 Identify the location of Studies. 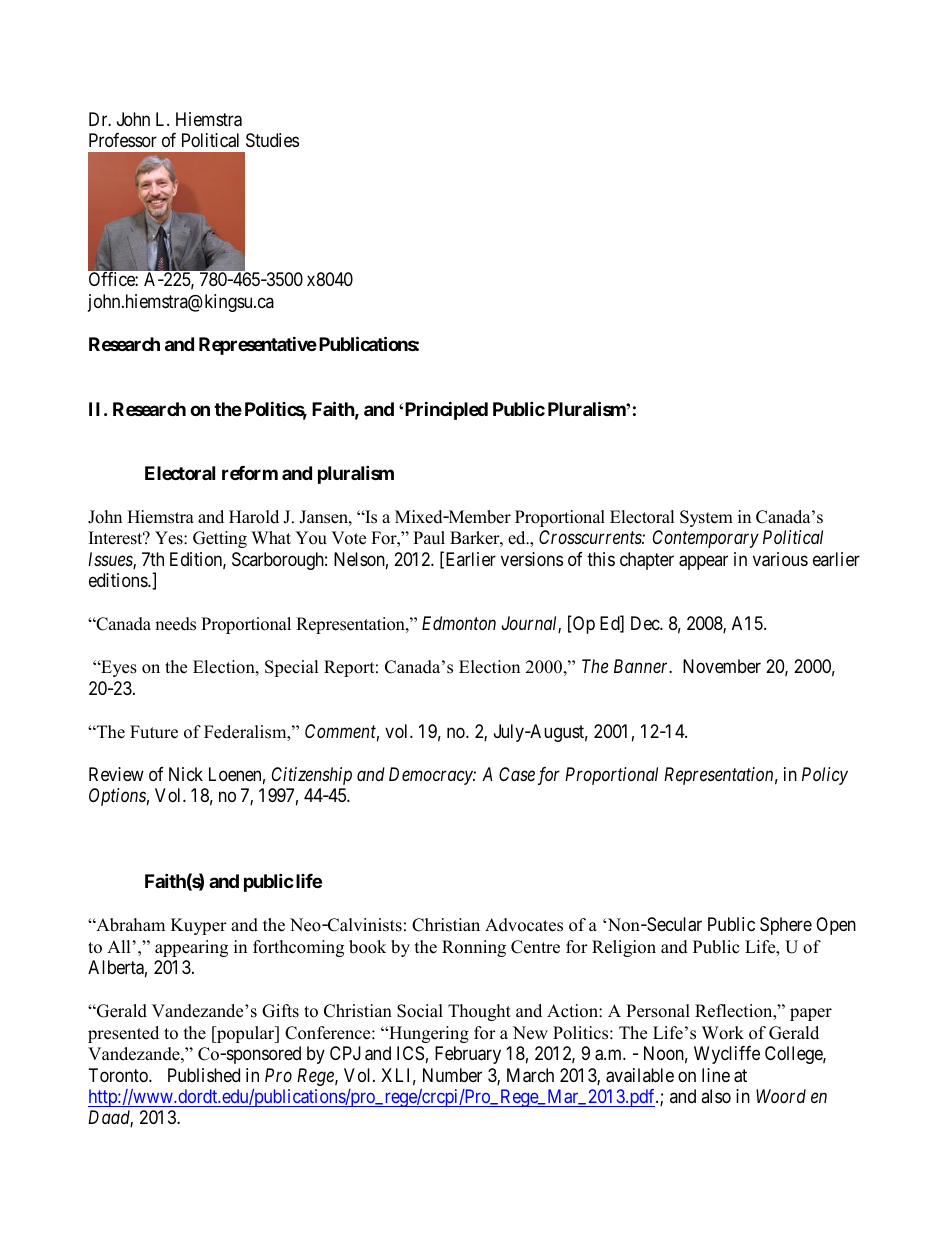
(272, 140).
